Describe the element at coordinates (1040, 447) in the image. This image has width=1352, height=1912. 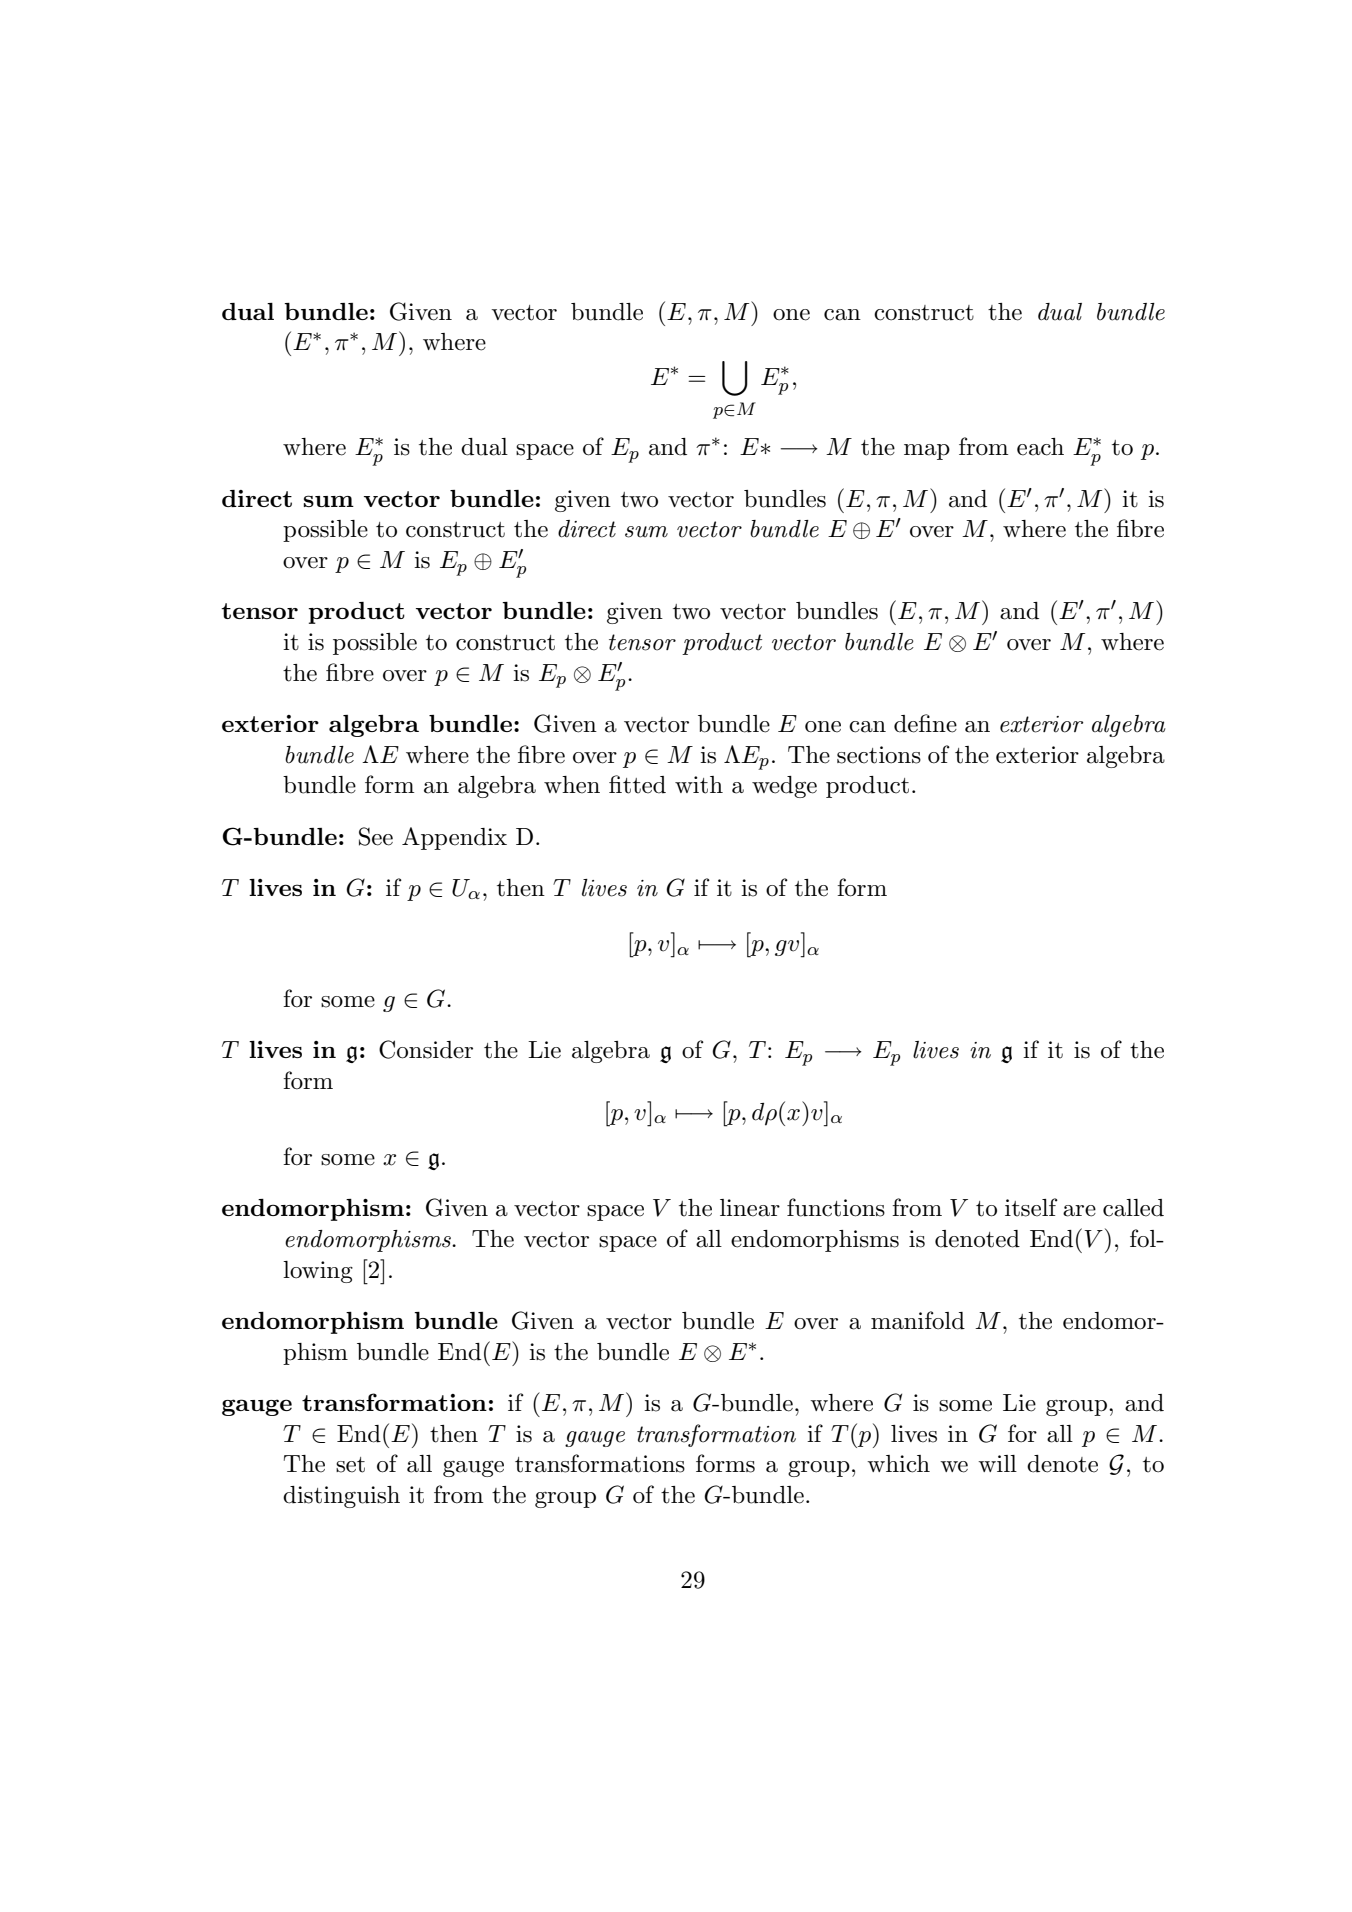
I see `each` at that location.
